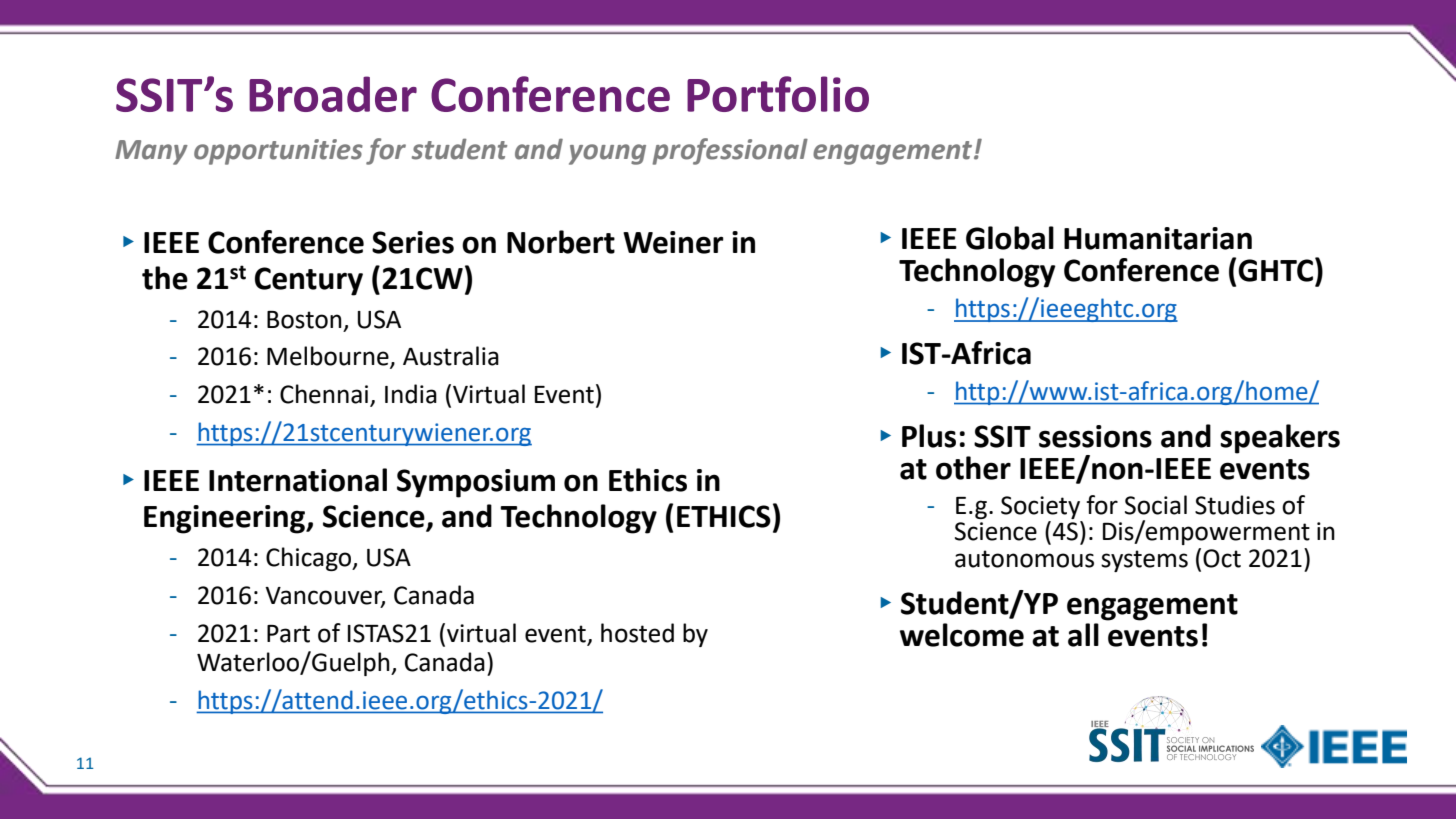 The width and height of the page is (1456, 819). Describe the element at coordinates (333, 94) in the page. I see `Broader` at that location.
